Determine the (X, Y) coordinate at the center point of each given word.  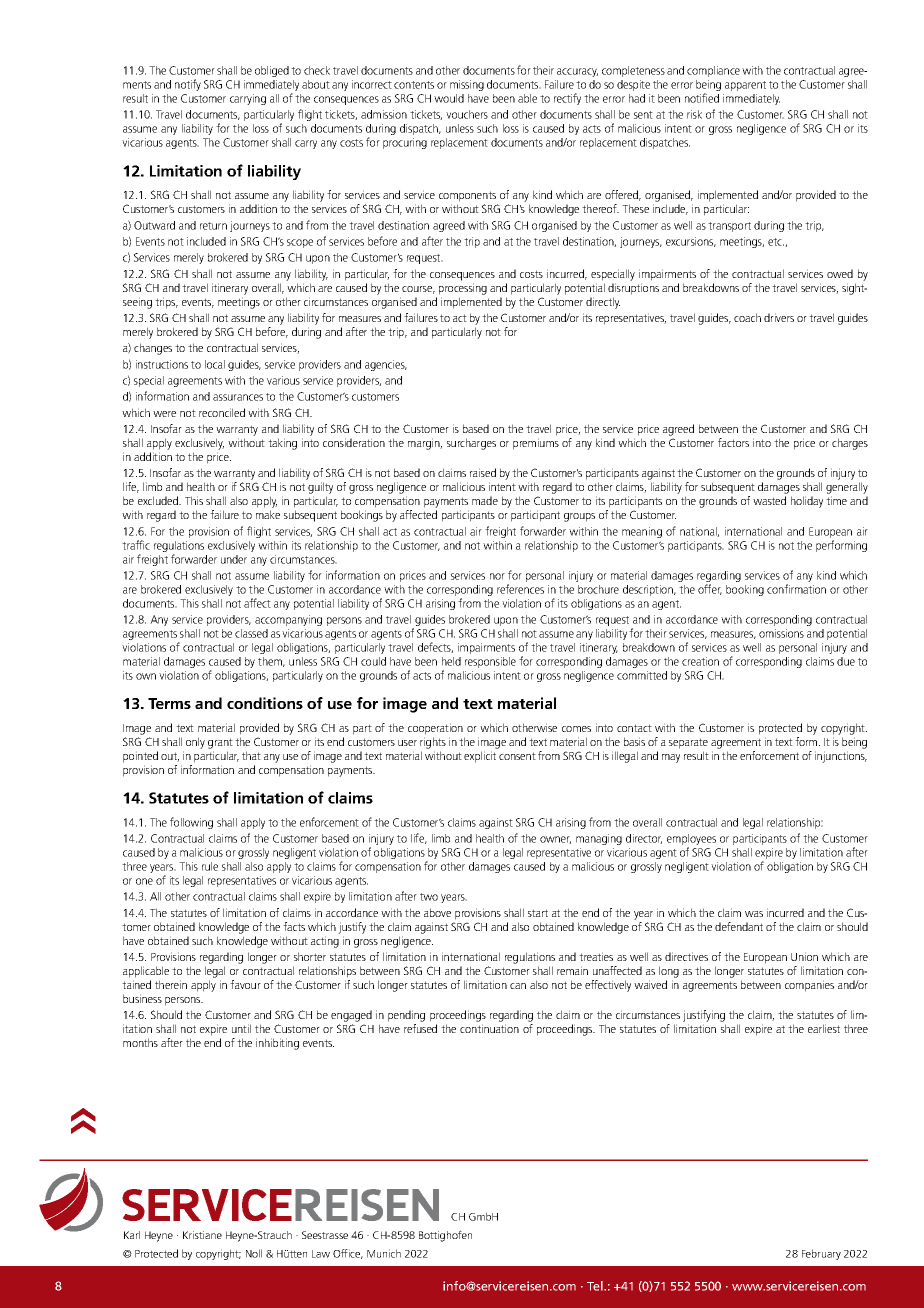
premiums (536, 444)
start (538, 913)
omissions (781, 633)
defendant (739, 926)
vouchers (467, 114)
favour (245, 984)
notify (188, 85)
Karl (132, 1235)
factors (733, 442)
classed (251, 633)
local (215, 364)
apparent (745, 86)
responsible (490, 662)
